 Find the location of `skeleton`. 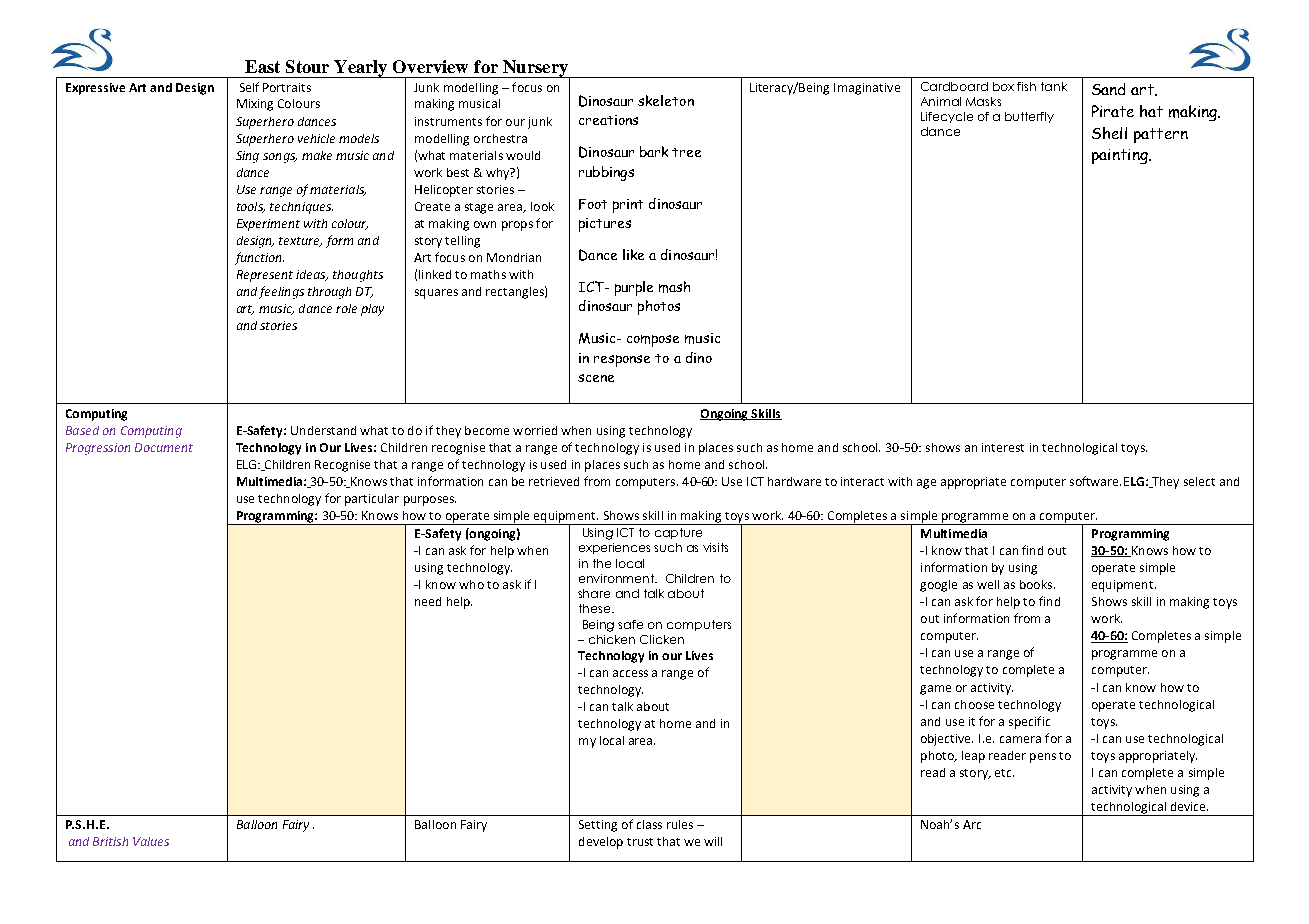

skeleton is located at coordinates (666, 100).
